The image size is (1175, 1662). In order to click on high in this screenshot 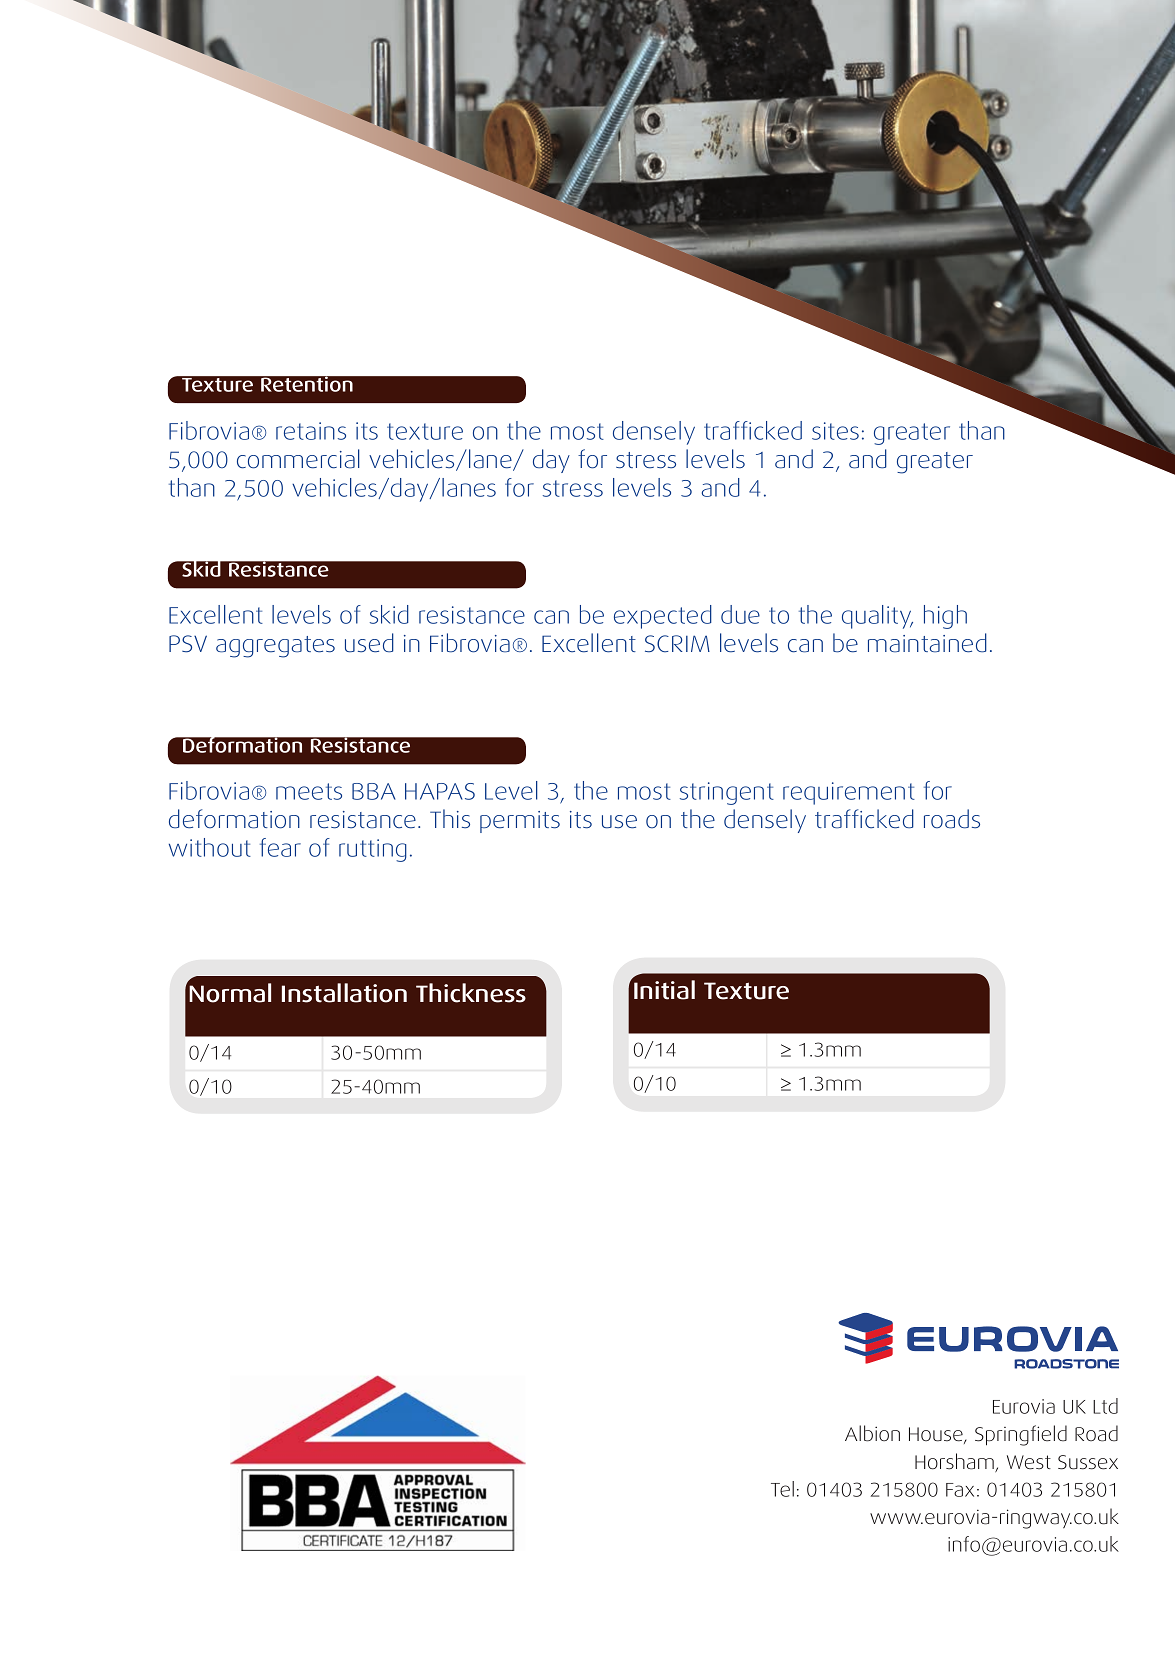, I will do `click(945, 617)`.
